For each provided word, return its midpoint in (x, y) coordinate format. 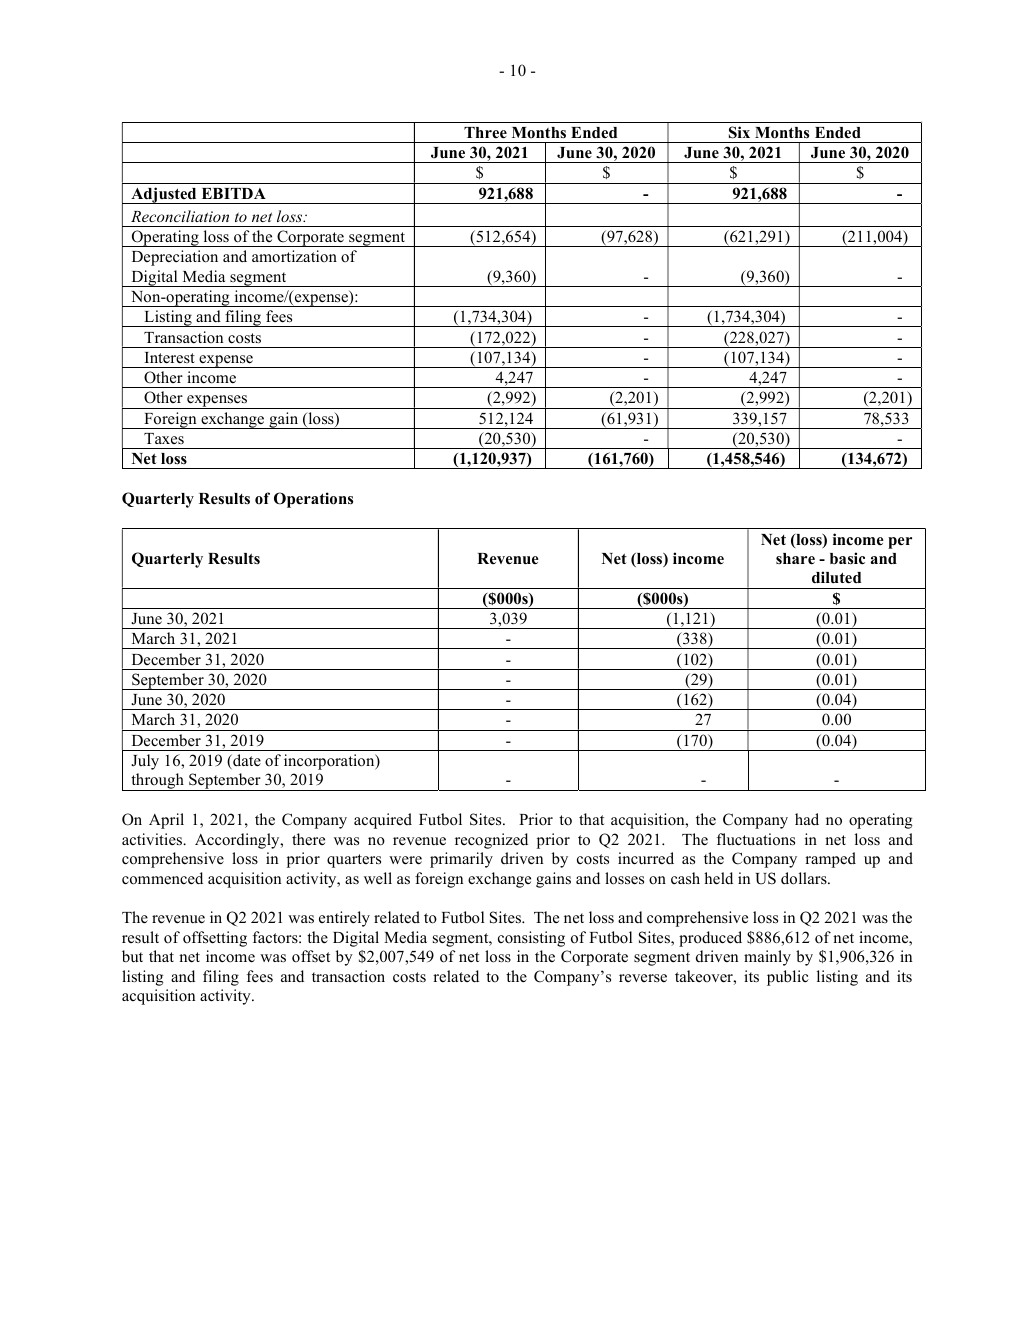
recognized (491, 841)
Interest (170, 358)
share (795, 559)
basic (847, 558)
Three (485, 133)
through (157, 782)
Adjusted (164, 195)
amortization (294, 256)
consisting (531, 939)
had (807, 819)
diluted (836, 577)
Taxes (164, 438)
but (132, 956)
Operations (313, 500)
